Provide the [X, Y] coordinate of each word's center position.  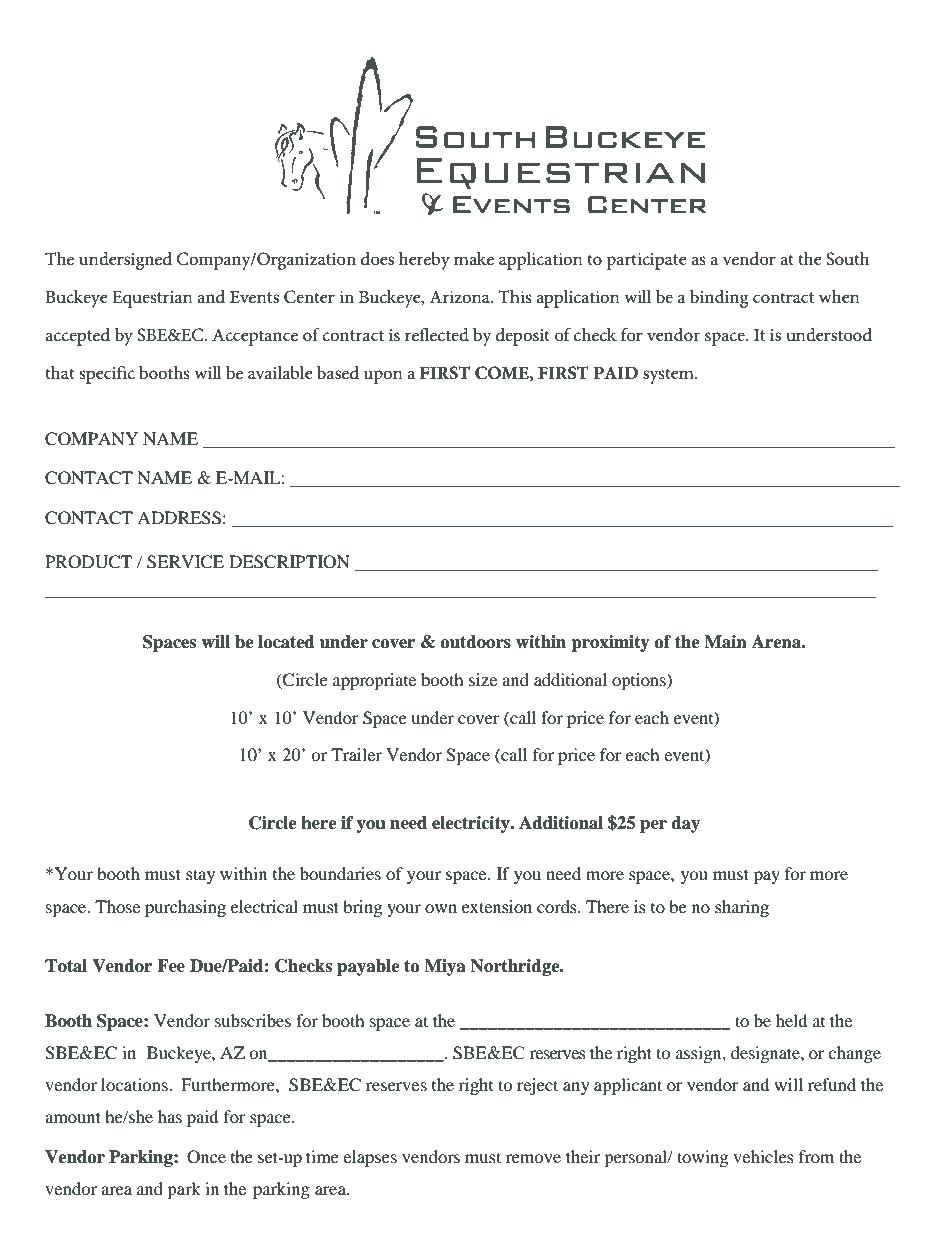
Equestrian [152, 299]
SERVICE [185, 562]
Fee [171, 966]
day [685, 824]
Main [725, 642]
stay [200, 876]
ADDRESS [179, 518]
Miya [445, 967]
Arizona [461, 297]
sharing [742, 908]
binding [719, 299]
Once [206, 1157]
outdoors [475, 642]
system [669, 376]
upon [383, 377]
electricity [472, 824]
